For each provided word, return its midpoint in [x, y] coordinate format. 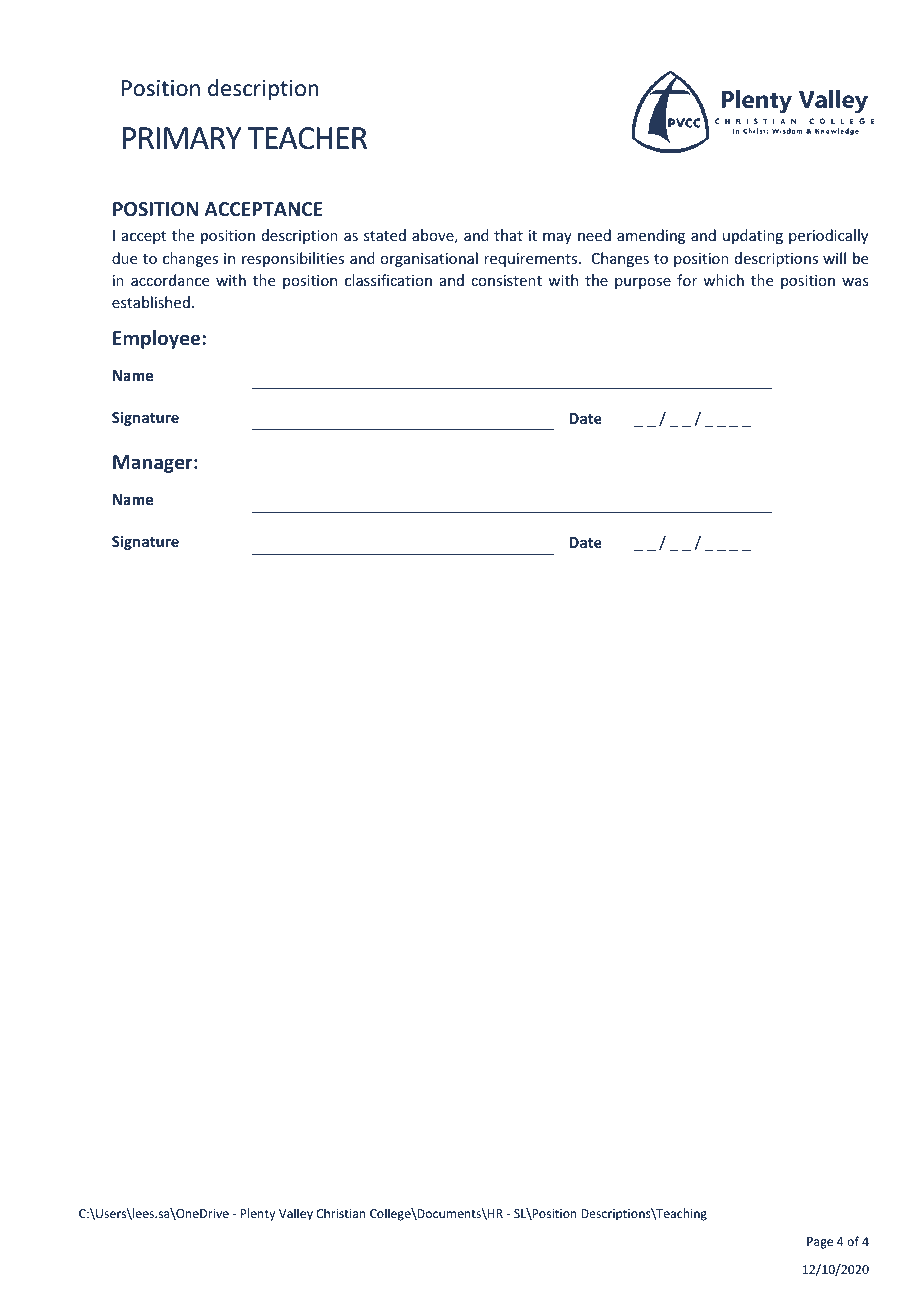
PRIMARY [182, 138]
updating [753, 236]
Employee [158, 339]
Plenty [258, 1214]
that [508, 235]
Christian [341, 1213]
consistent [506, 280]
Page [820, 1243]
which [723, 280]
